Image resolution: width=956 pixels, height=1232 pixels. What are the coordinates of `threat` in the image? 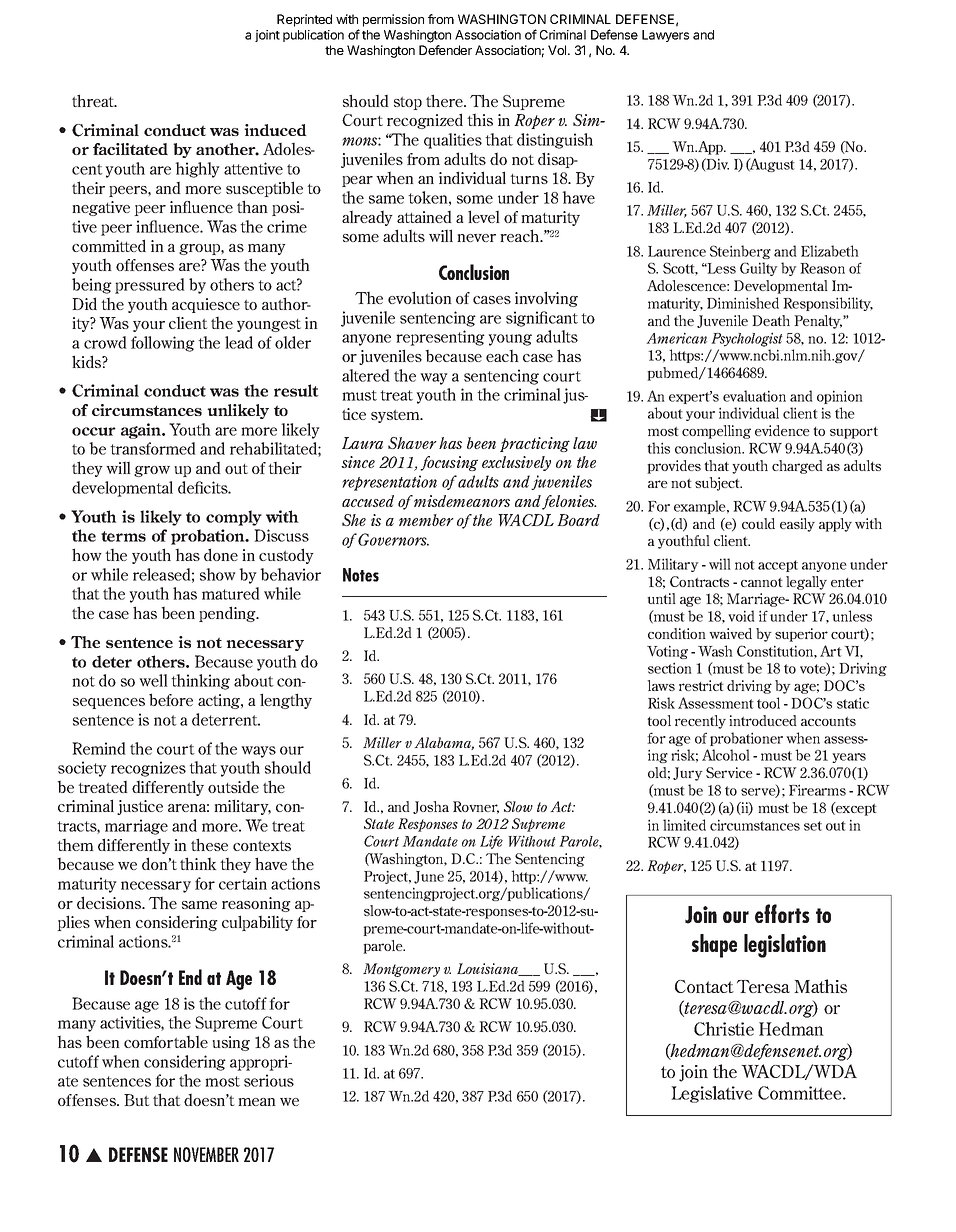 It's located at (94, 100).
